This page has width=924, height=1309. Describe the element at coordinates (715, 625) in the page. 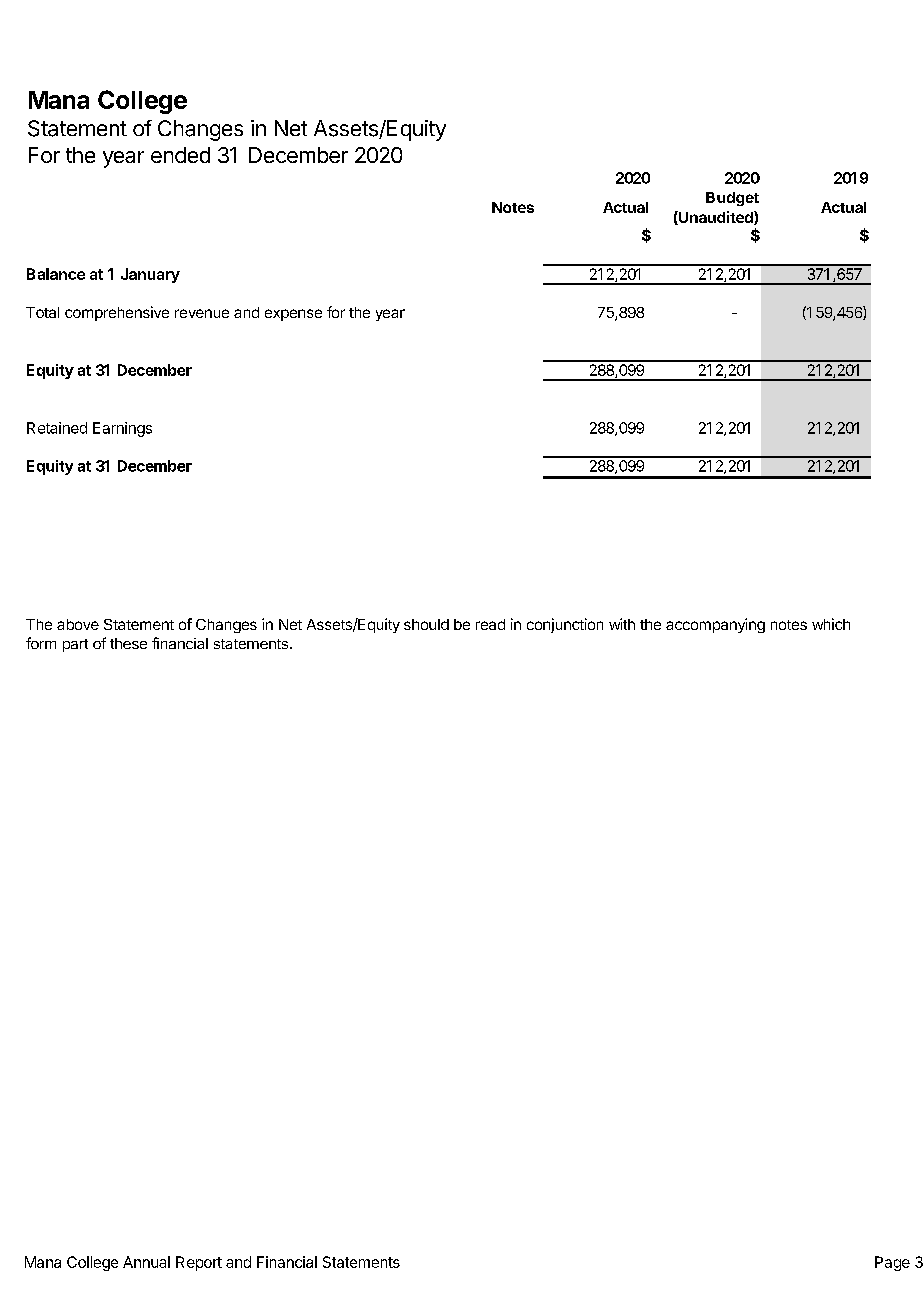

I see `accompanying` at that location.
